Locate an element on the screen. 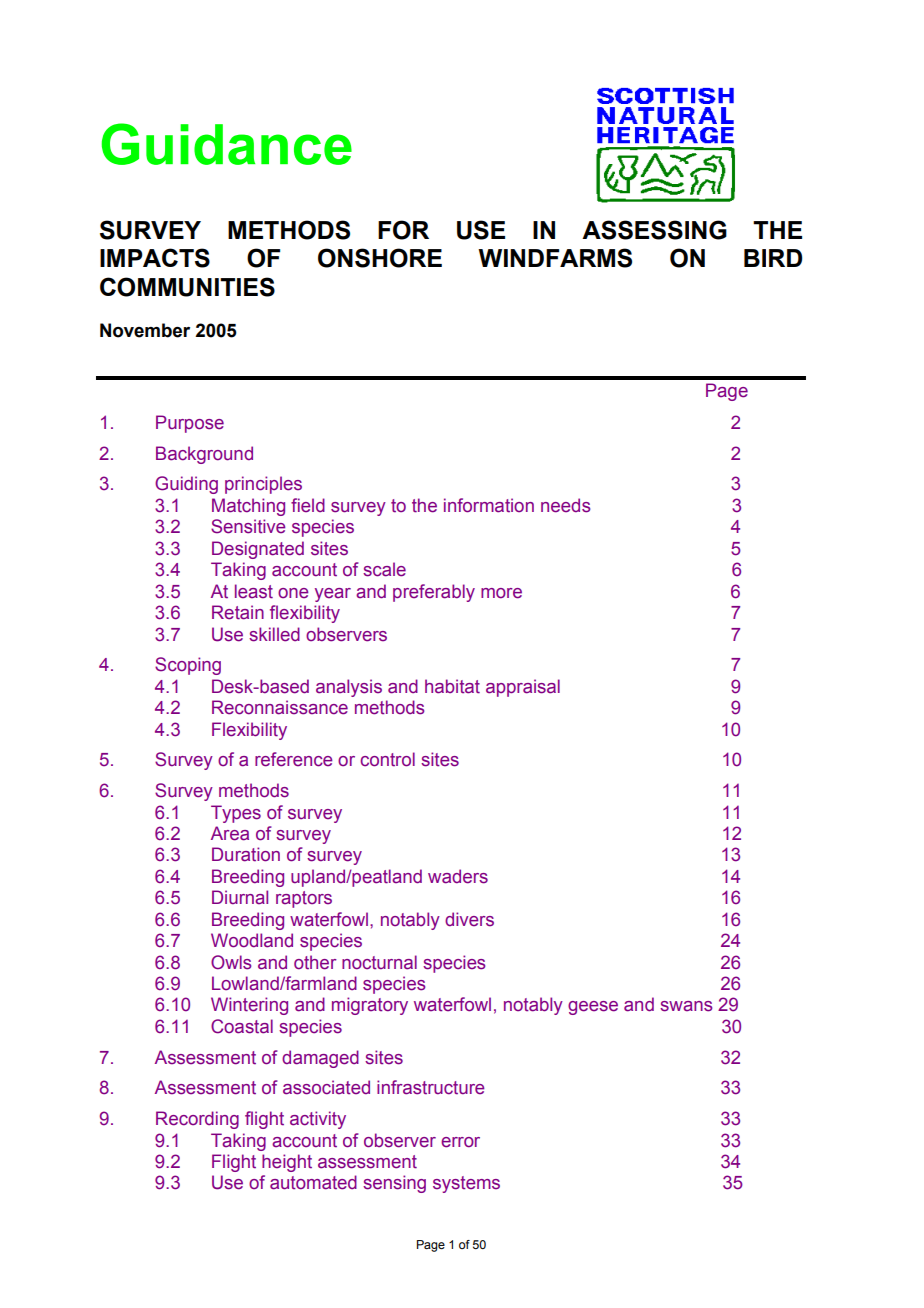 This screenshot has height=1308, width=924. appraisal is located at coordinates (523, 688).
